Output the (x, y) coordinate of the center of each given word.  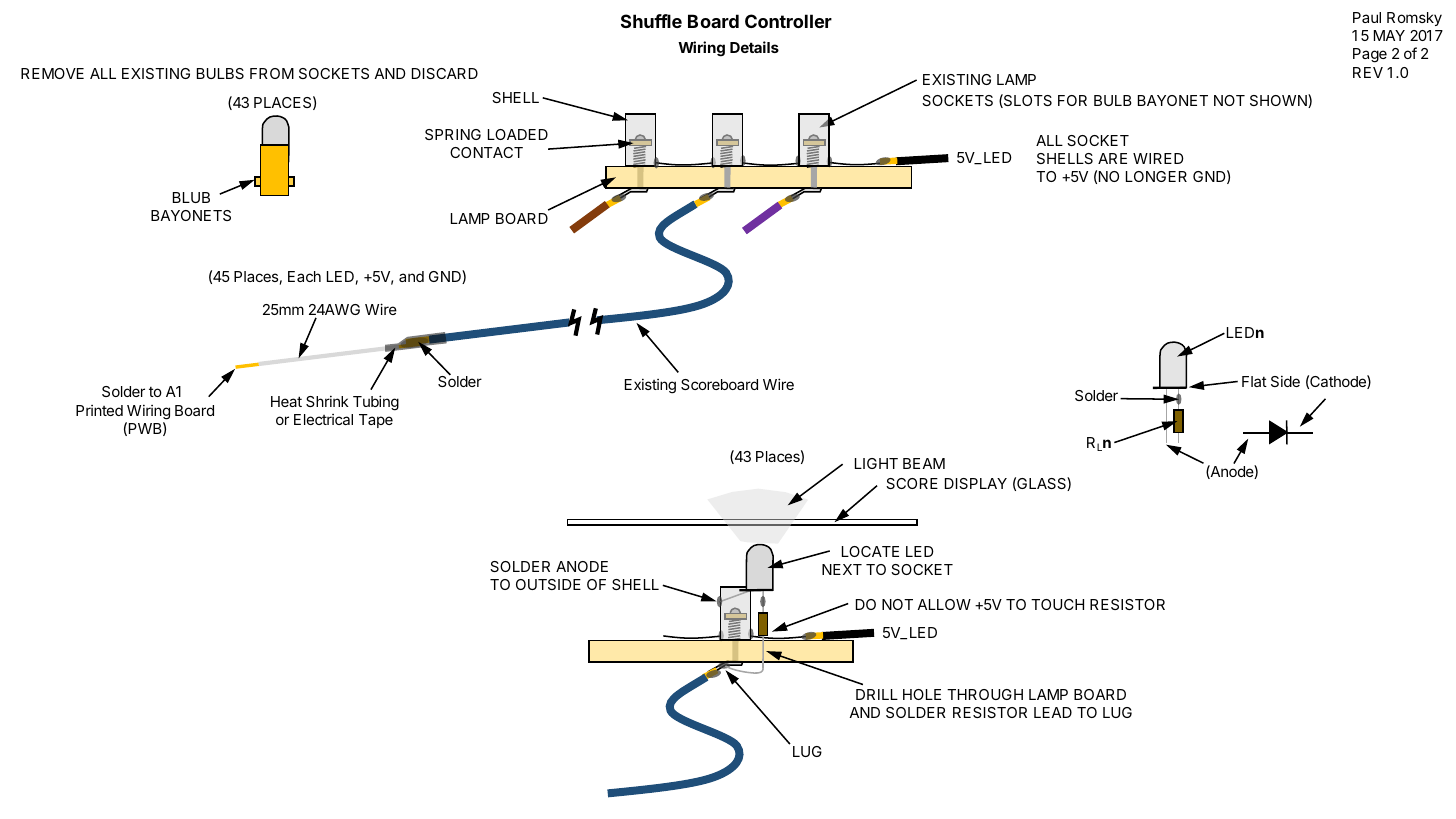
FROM (272, 73)
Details (754, 47)
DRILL (877, 694)
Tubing (376, 403)
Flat (1254, 381)
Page (1370, 55)
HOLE (922, 694)
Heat (286, 401)
